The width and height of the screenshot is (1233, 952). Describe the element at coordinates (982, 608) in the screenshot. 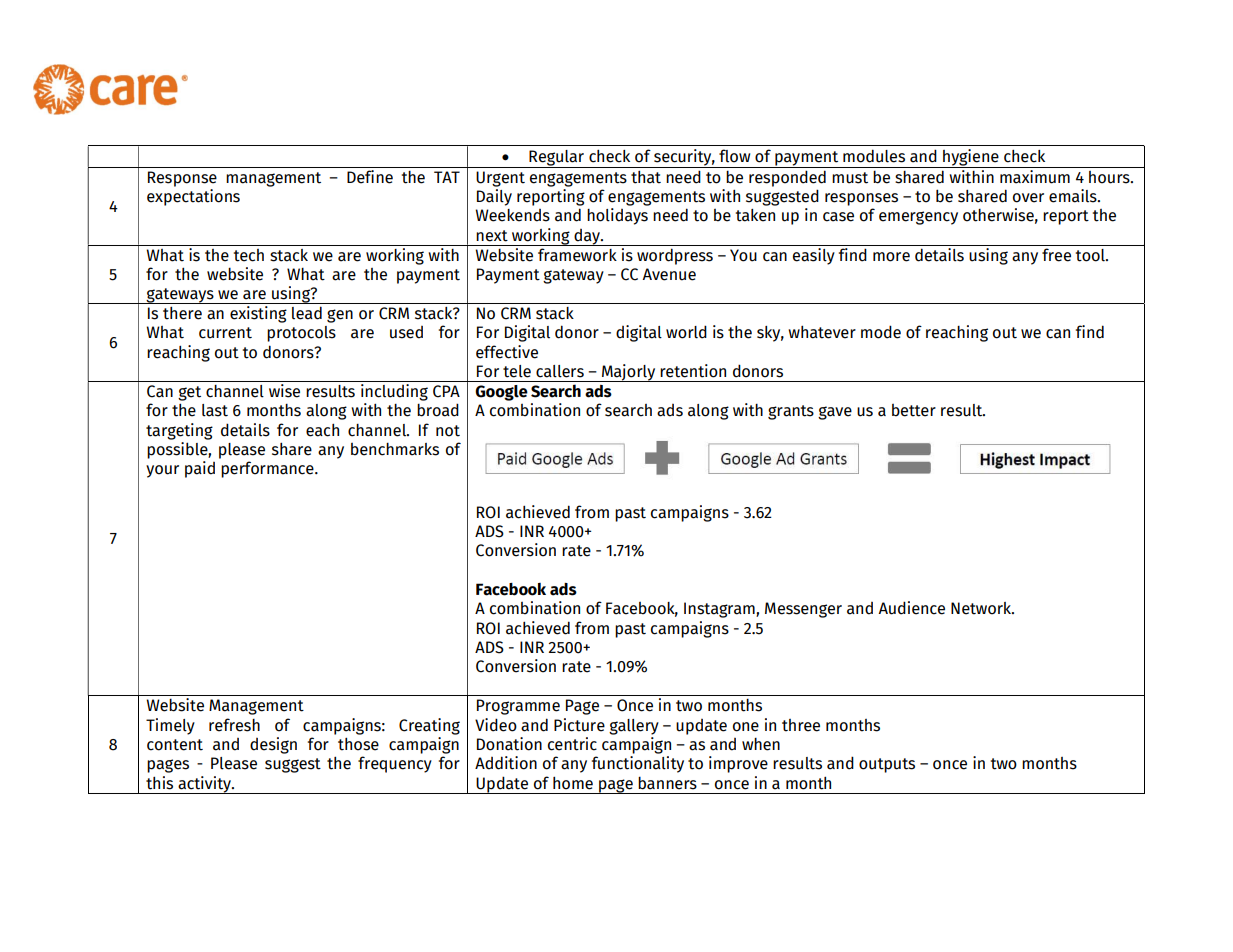

I see `Network` at that location.
